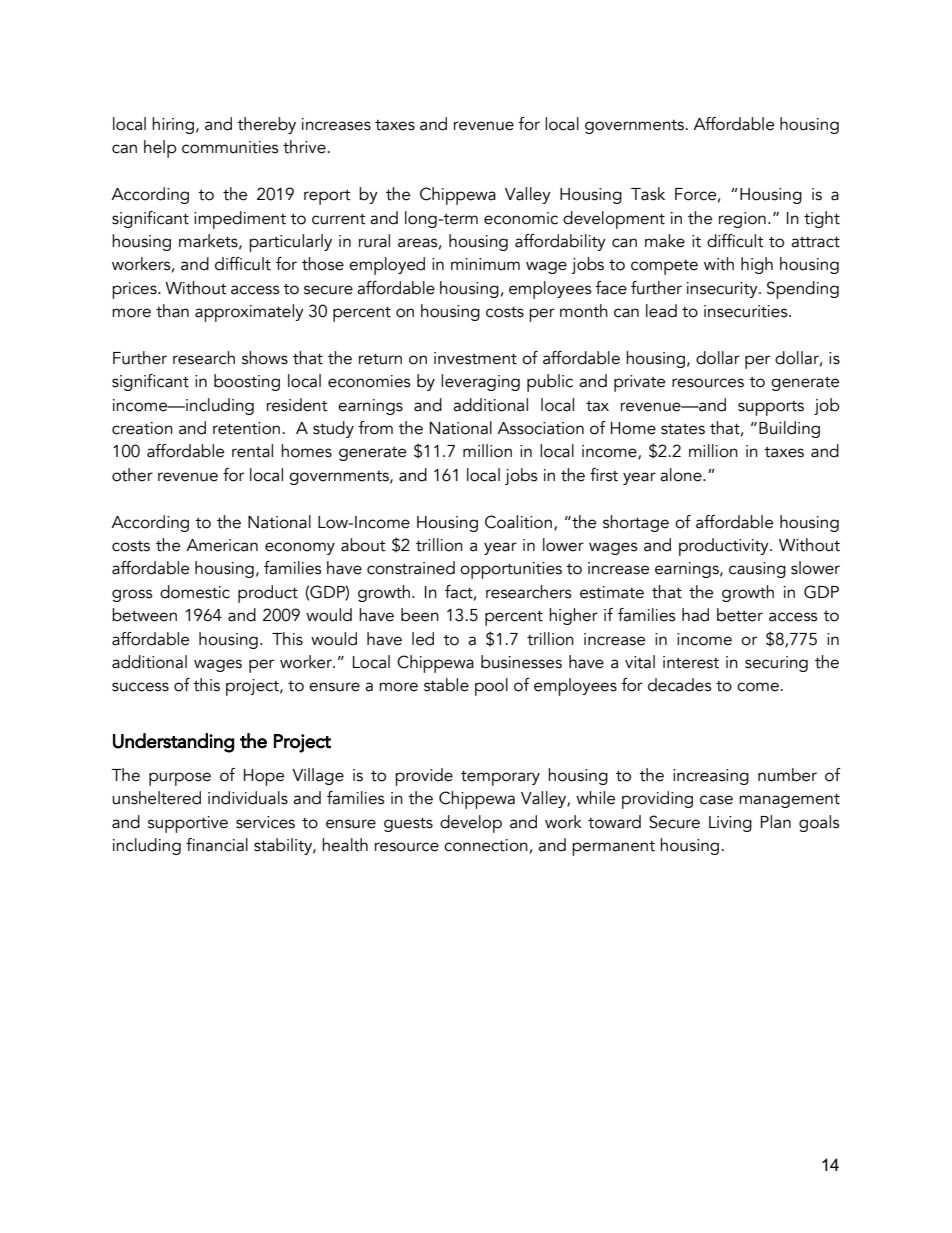  What do you see at coordinates (491, 687) in the document?
I see `pool` at bounding box center [491, 687].
